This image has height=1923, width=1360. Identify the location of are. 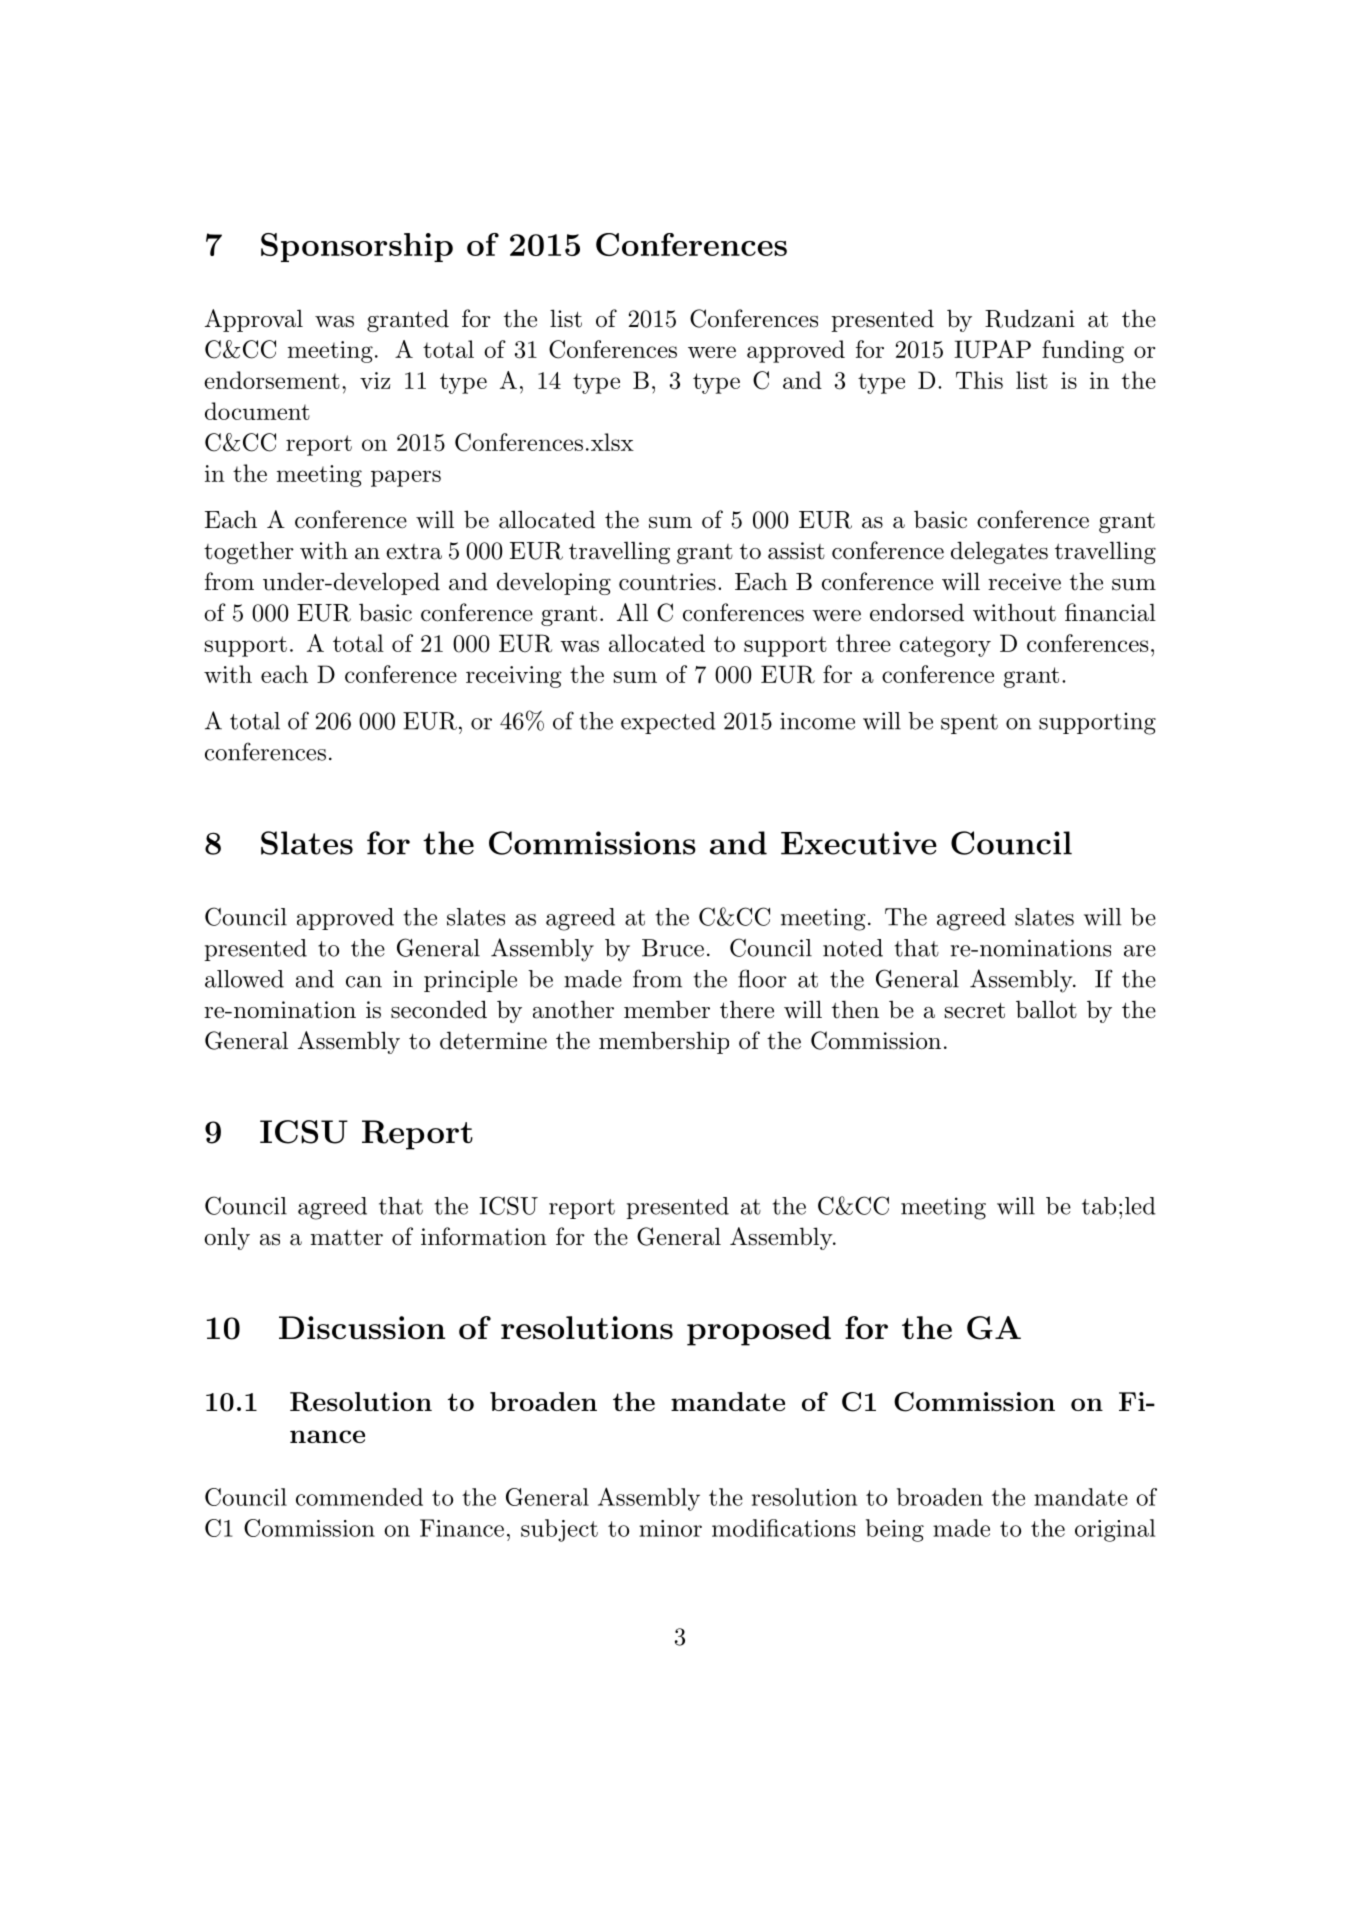
(1140, 951).
